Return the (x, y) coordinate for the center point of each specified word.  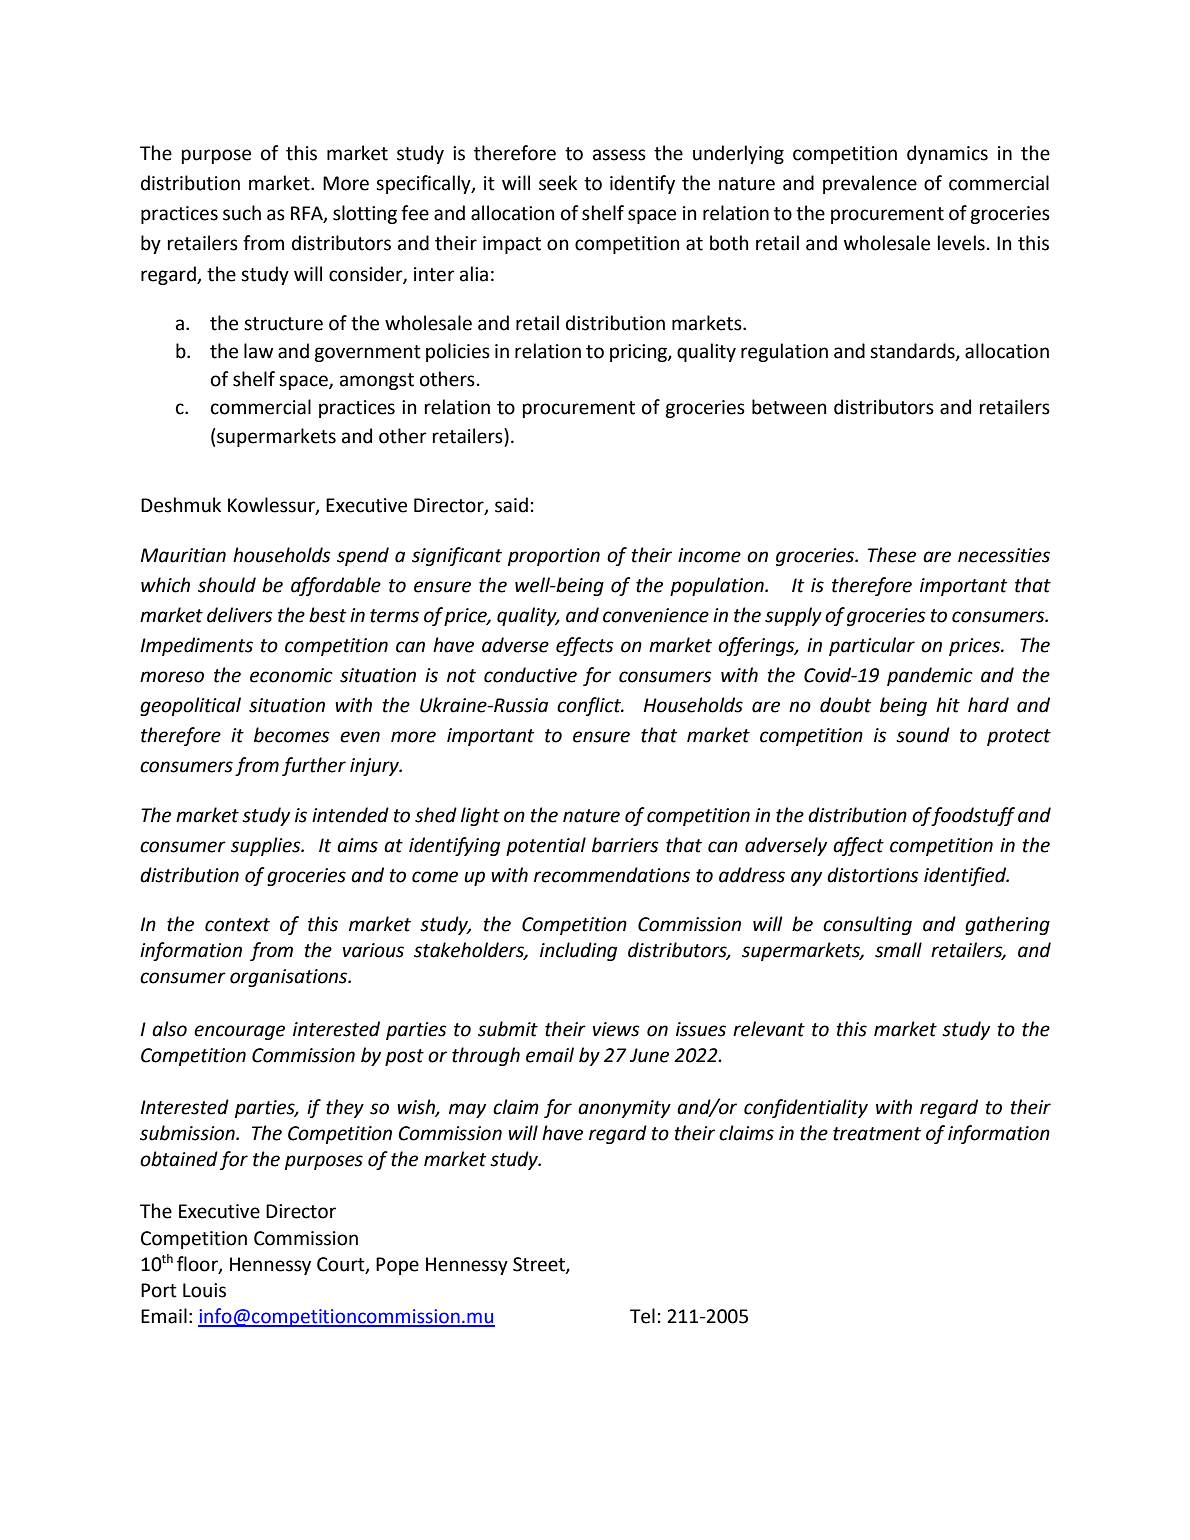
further (314, 766)
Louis (204, 1290)
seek (558, 183)
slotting (365, 214)
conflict (590, 706)
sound (923, 735)
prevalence (870, 184)
